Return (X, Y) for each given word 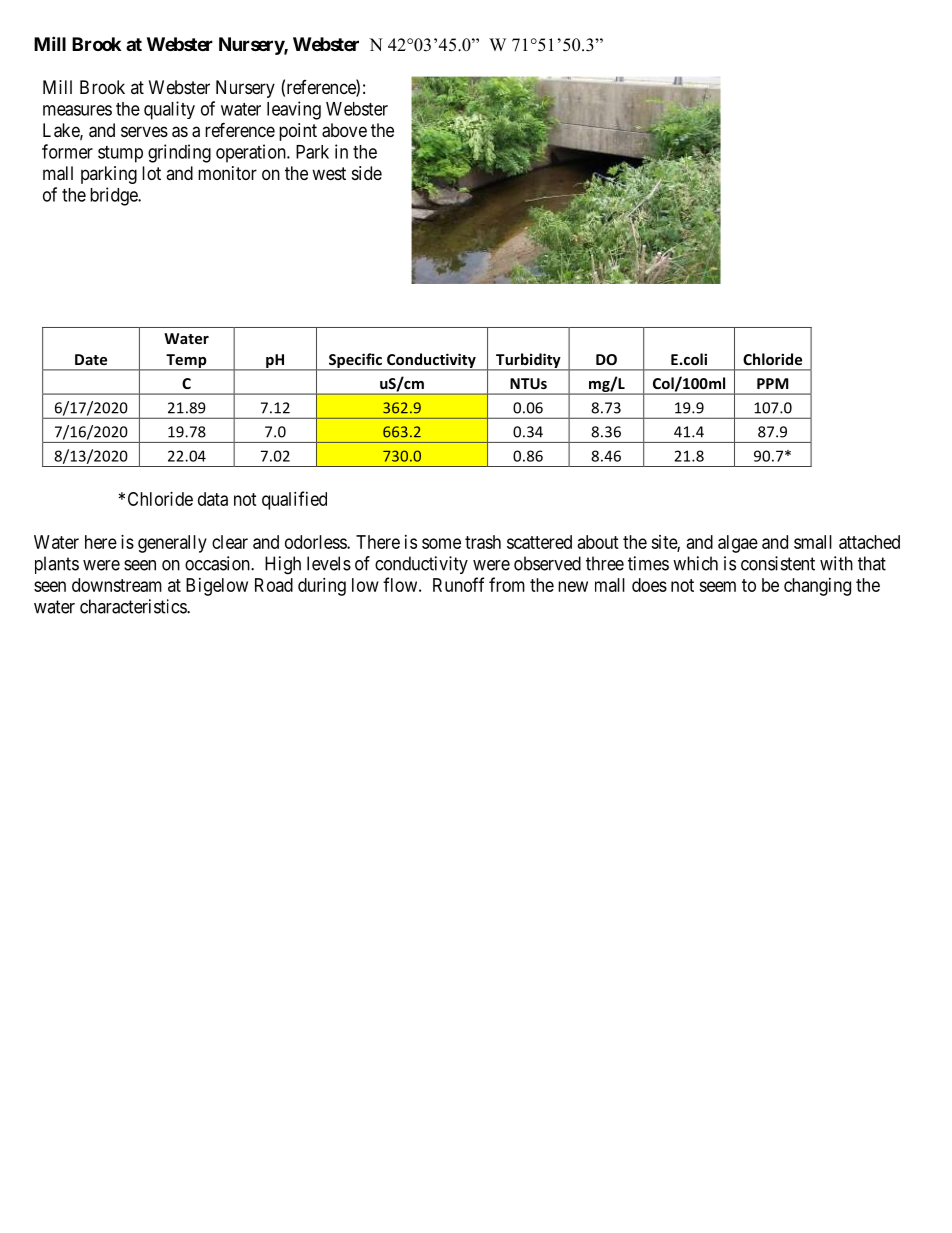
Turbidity (528, 361)
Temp (186, 362)
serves (144, 131)
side (367, 173)
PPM (772, 383)
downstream (117, 585)
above (344, 130)
